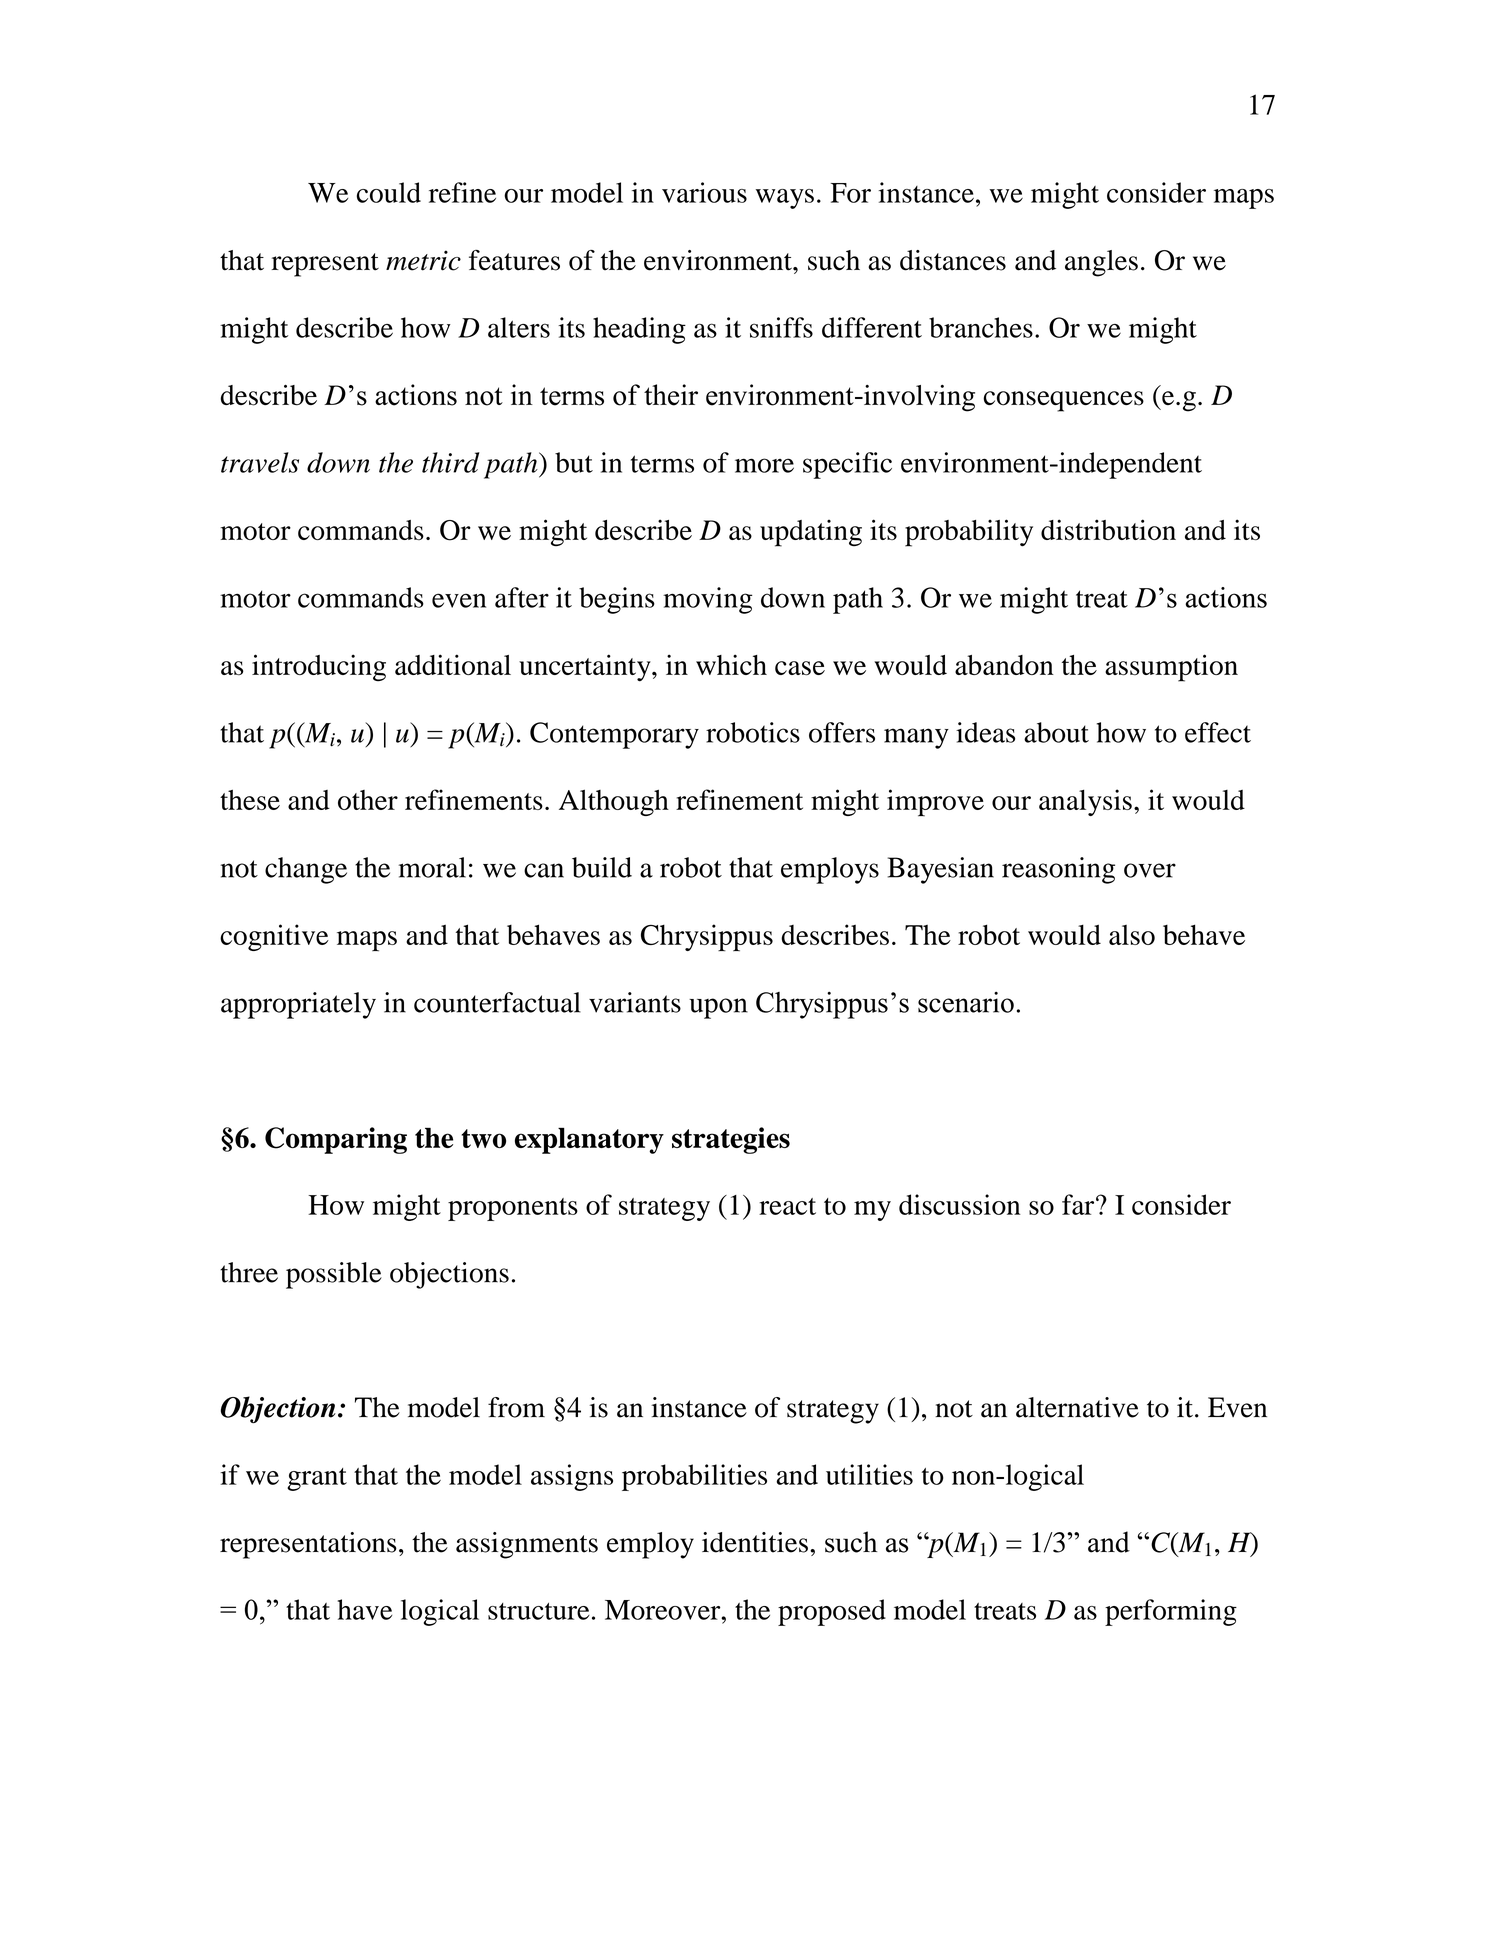  I want to click on discussion, so click(960, 1204).
